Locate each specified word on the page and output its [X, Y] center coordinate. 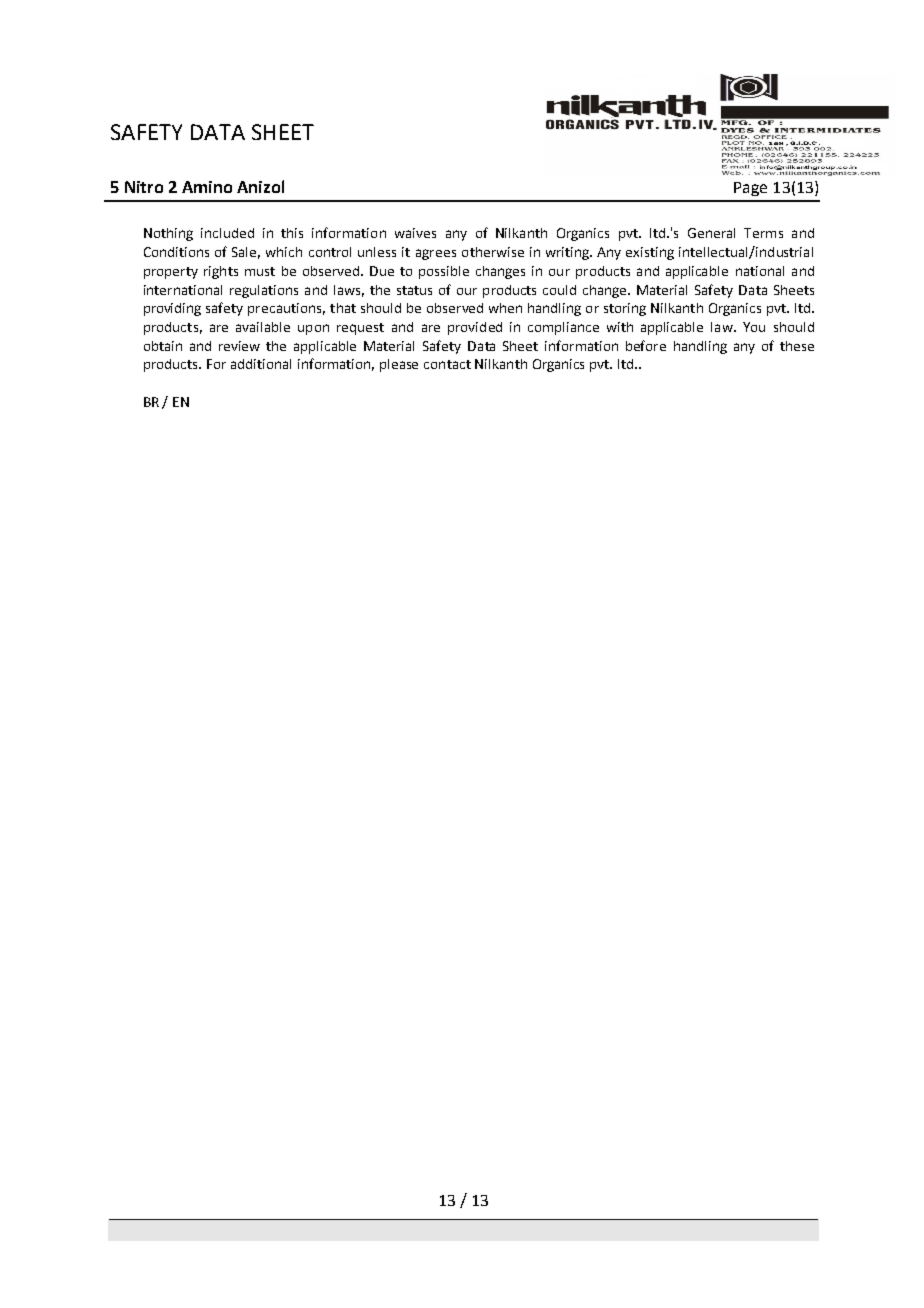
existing [650, 253]
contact [447, 364]
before [646, 345]
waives [415, 233]
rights [221, 272]
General [711, 233]
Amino [207, 187]
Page [750, 189]
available [263, 327]
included [227, 233]
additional [261, 364]
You [754, 327]
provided [475, 328]
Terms [763, 233]
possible [444, 272]
